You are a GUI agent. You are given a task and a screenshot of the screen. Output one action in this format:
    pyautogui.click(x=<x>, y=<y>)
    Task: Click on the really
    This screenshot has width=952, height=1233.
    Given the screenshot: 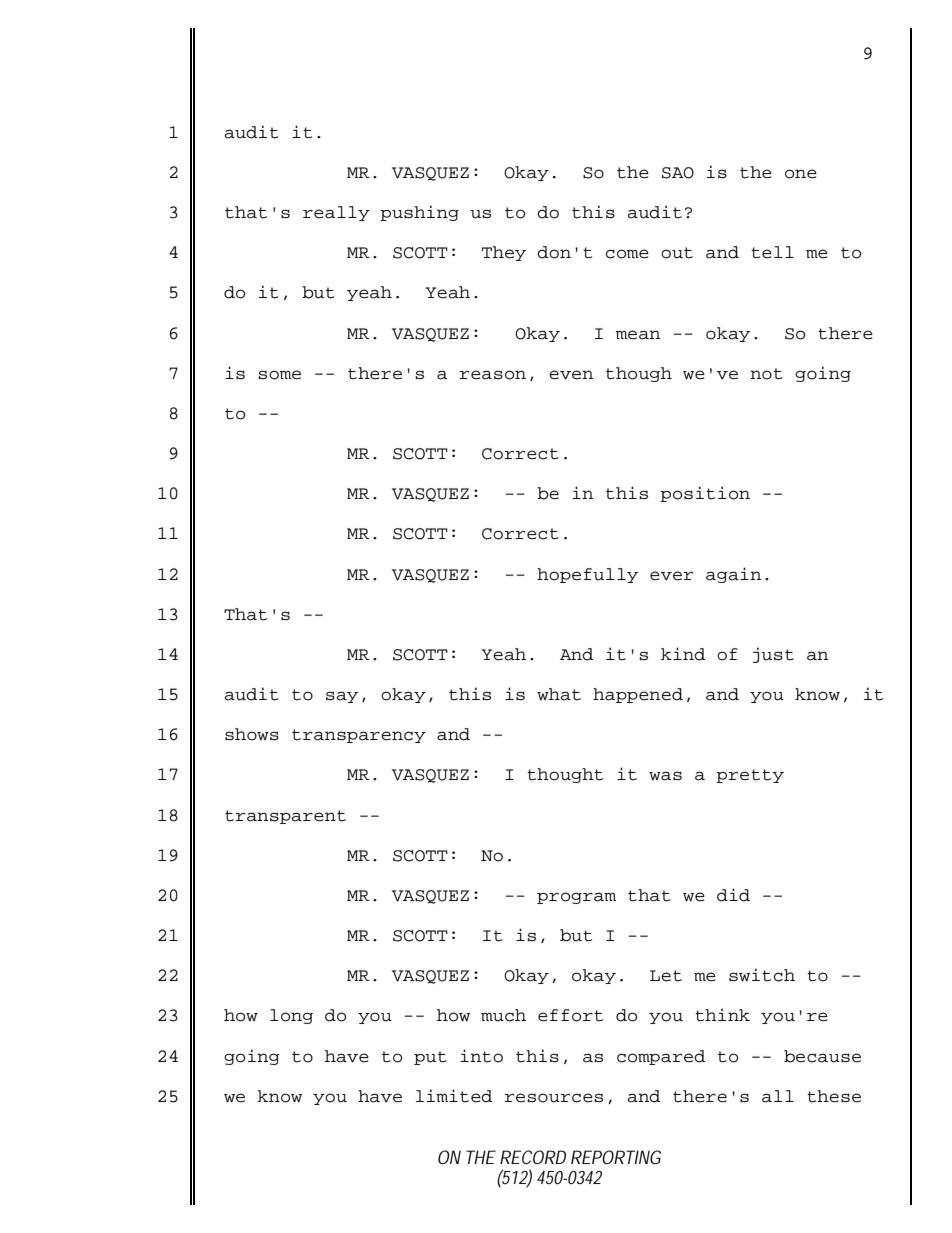 What is the action you would take?
    pyautogui.click(x=336, y=213)
